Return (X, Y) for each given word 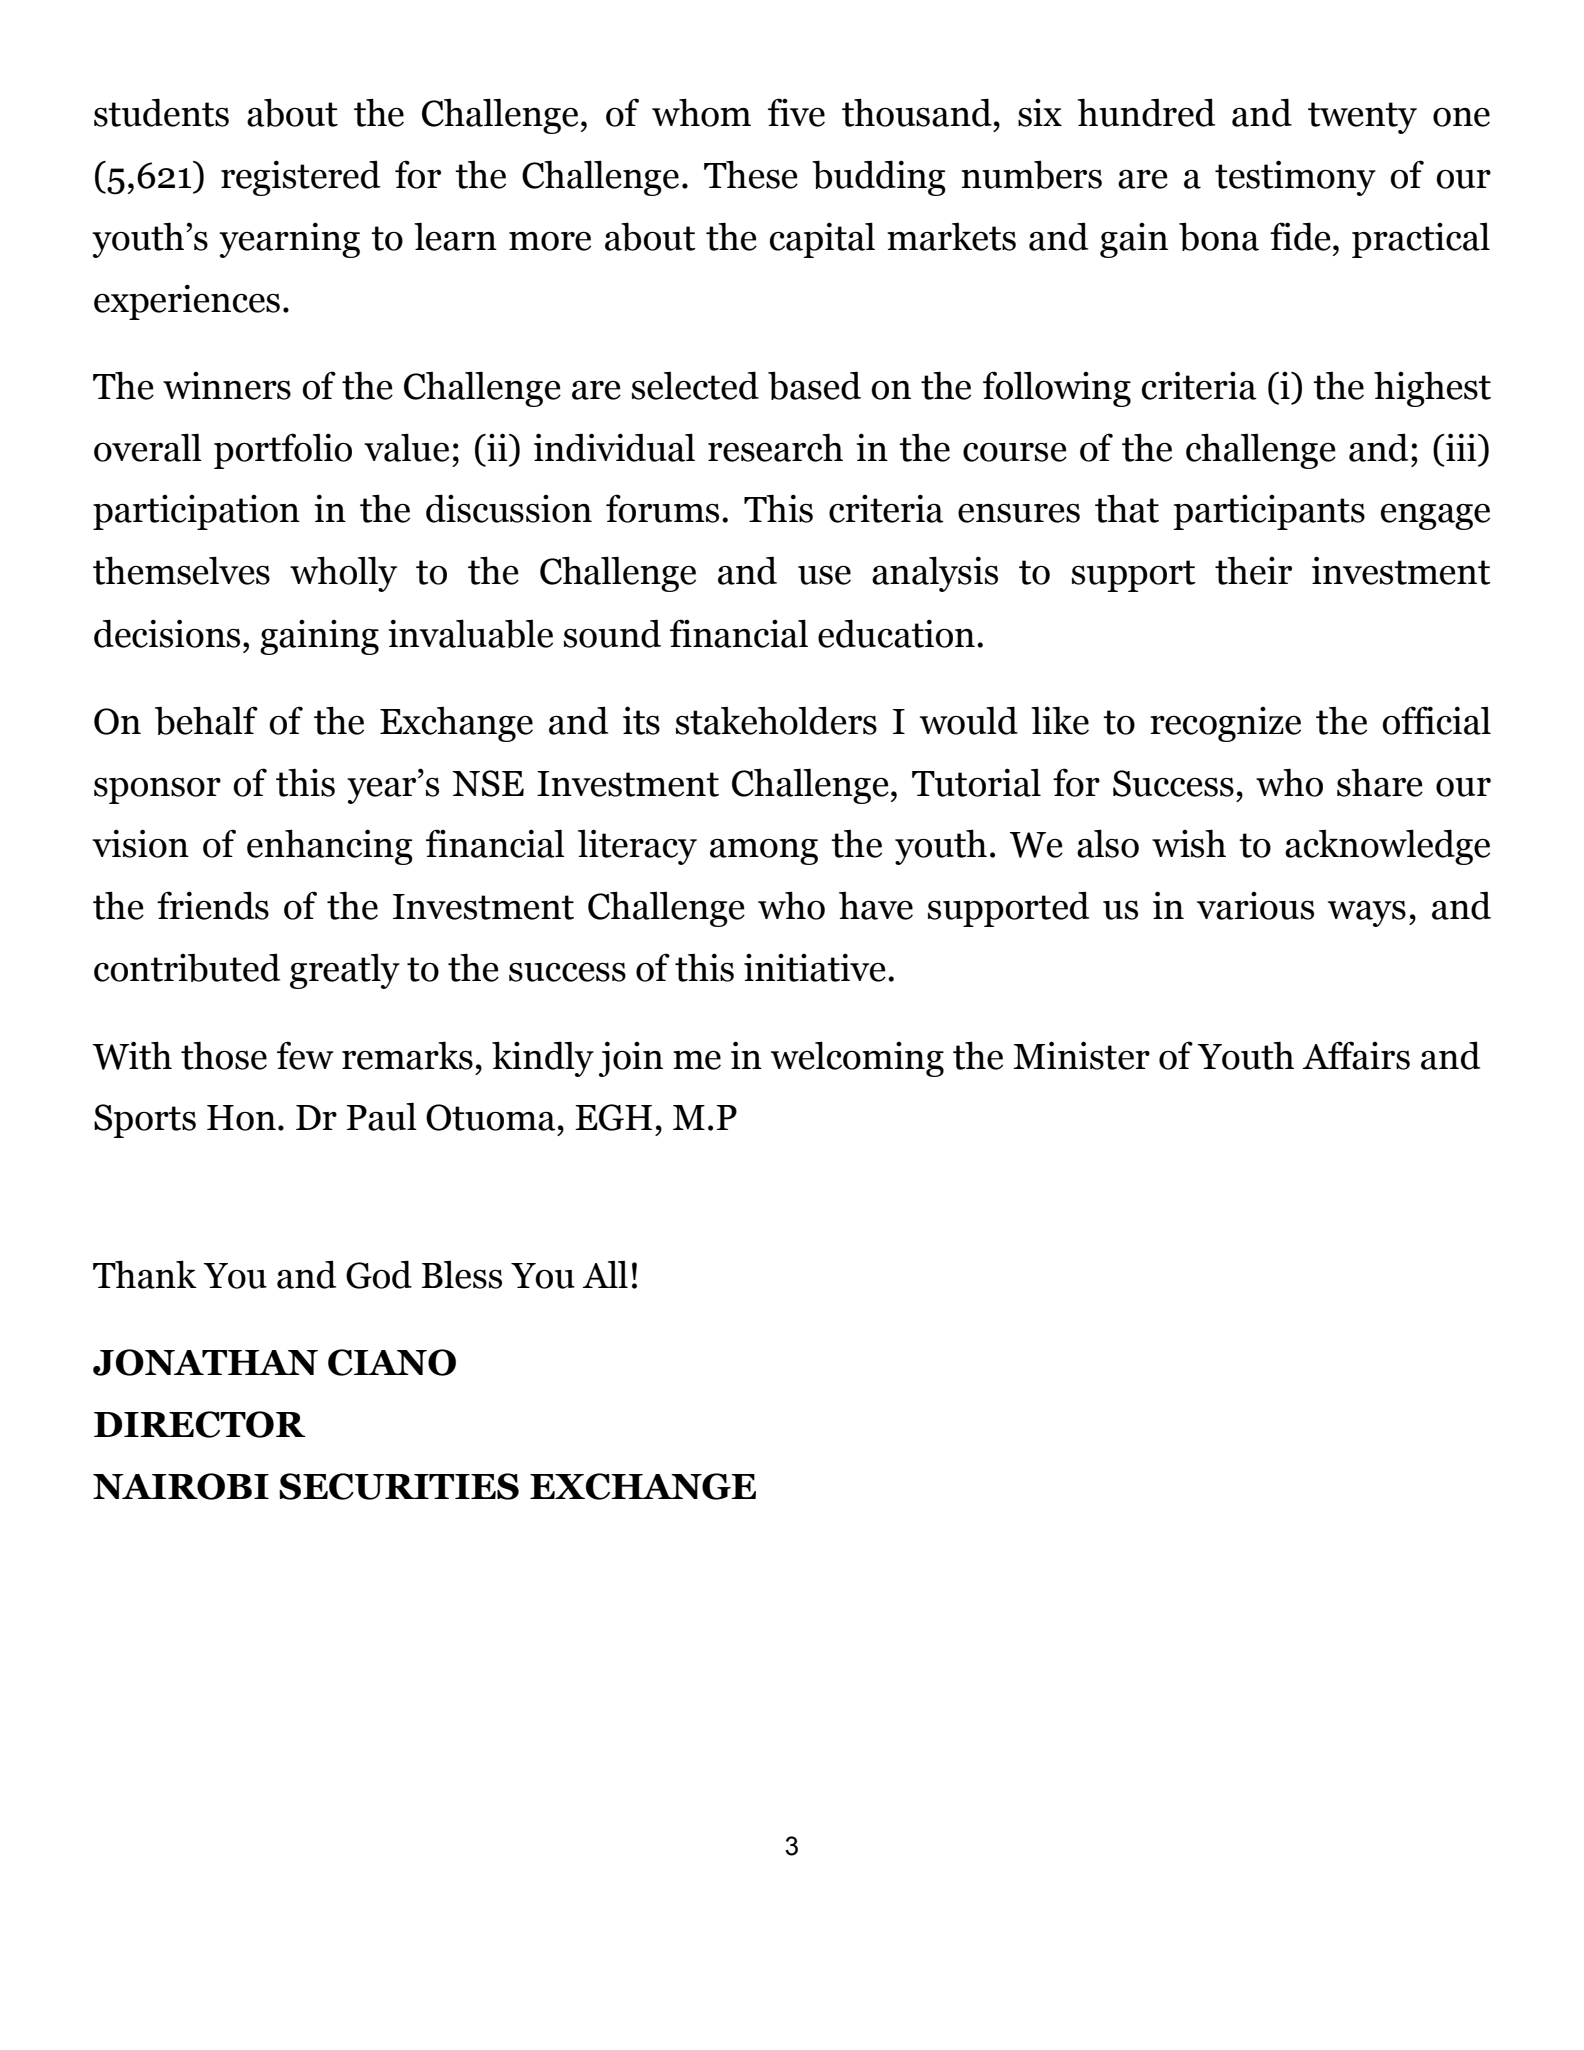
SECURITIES (399, 1486)
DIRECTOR (200, 1424)
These (751, 174)
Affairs (1356, 1055)
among (764, 852)
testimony (1295, 178)
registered (300, 178)
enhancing (330, 847)
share (1380, 782)
